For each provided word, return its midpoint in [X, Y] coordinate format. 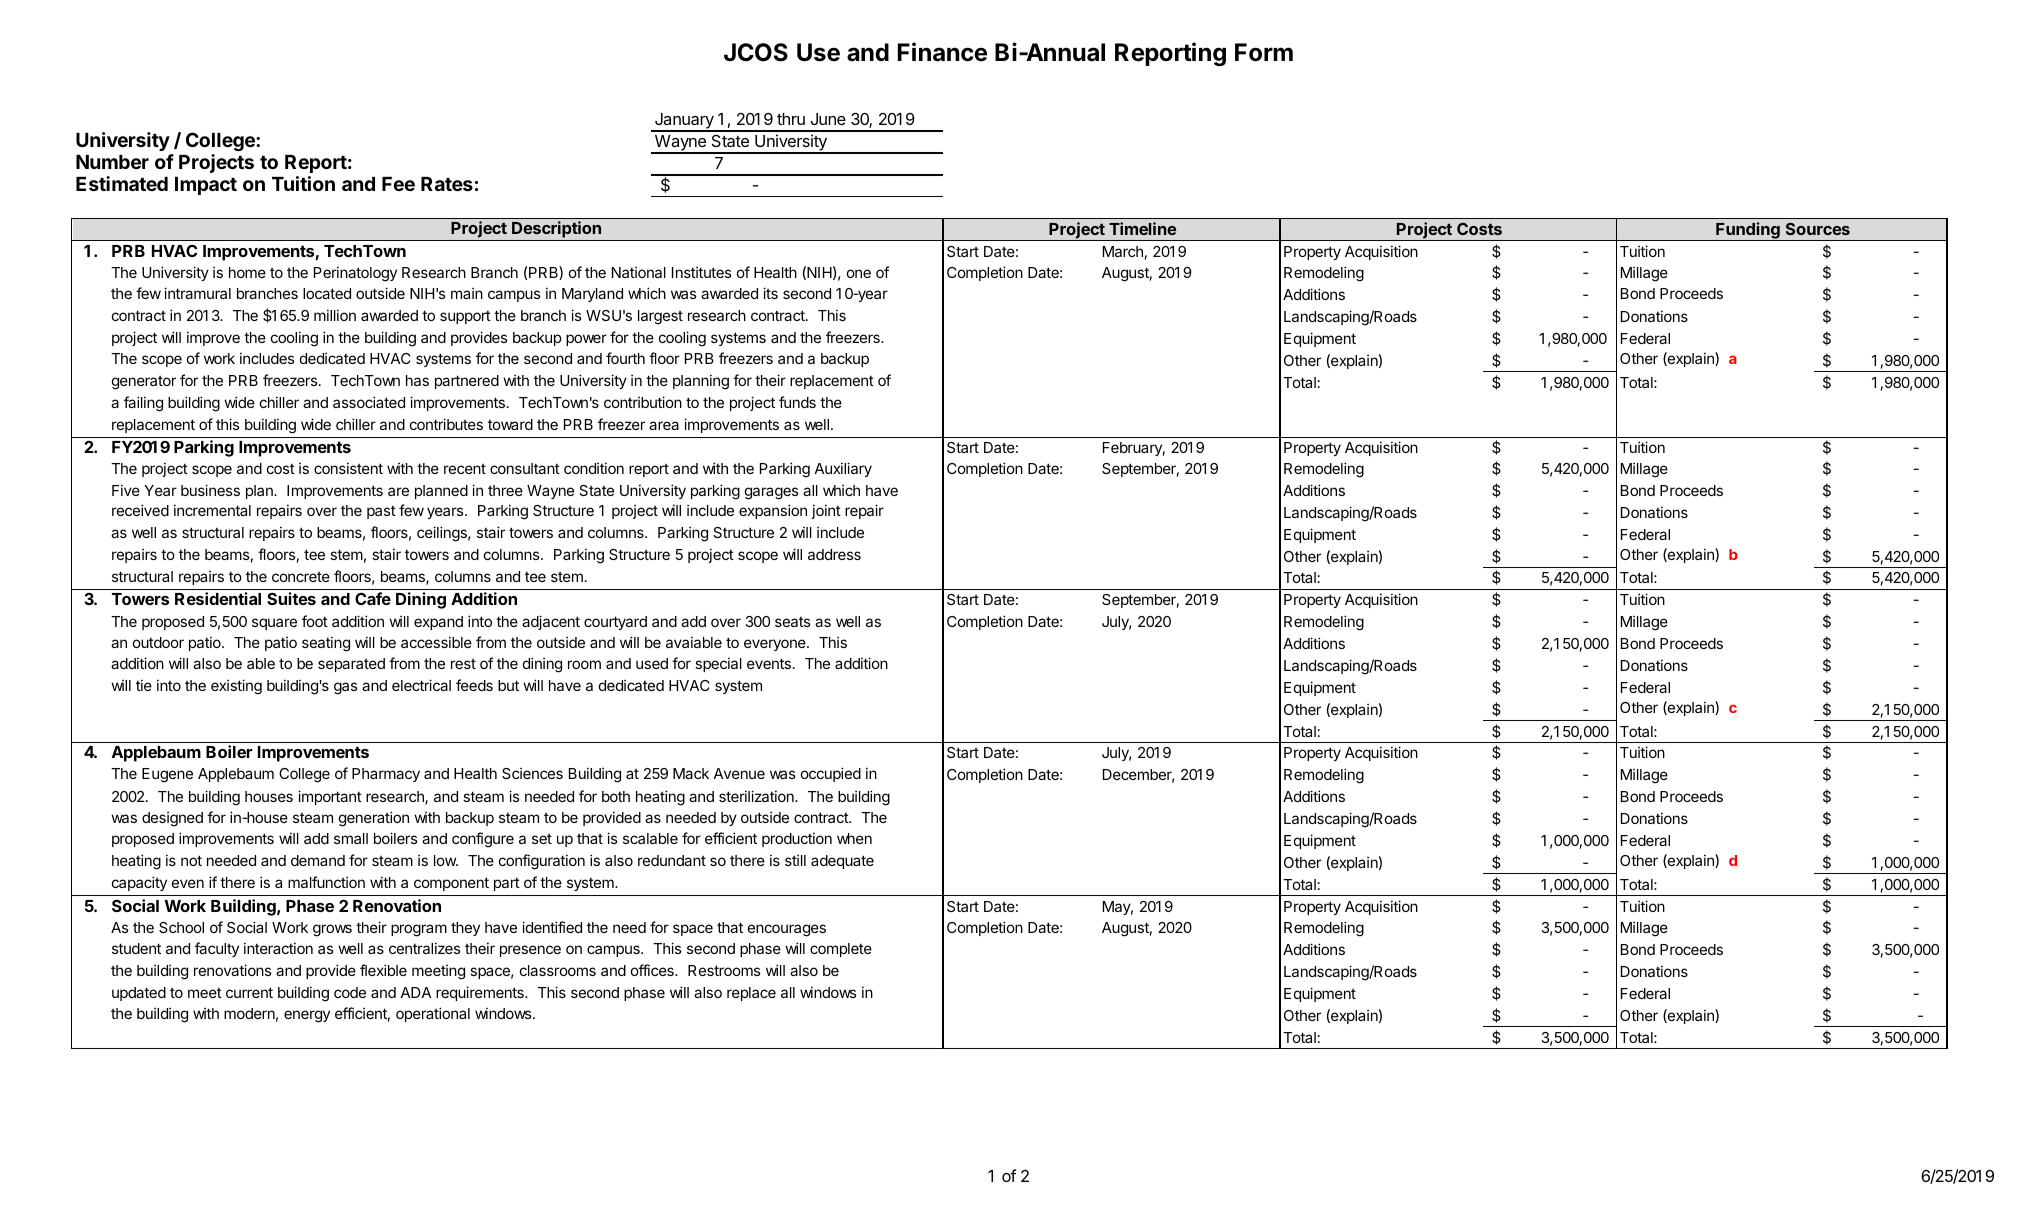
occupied [831, 774]
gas [345, 688]
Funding [1748, 231]
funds [797, 402]
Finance [942, 52]
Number [112, 162]
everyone [776, 645]
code [350, 992]
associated [369, 402]
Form [1264, 52]
